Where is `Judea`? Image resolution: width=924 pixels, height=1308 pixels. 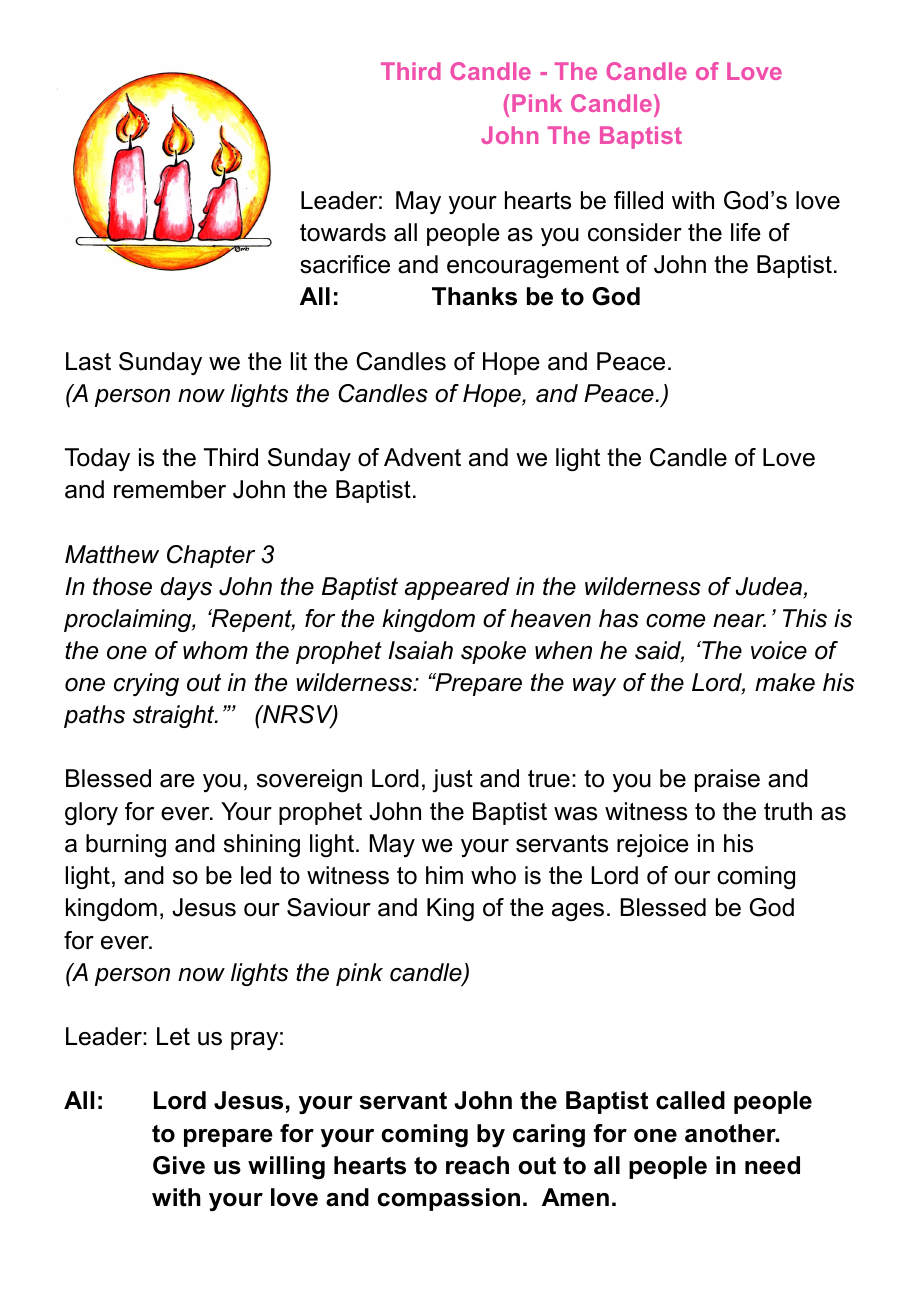
Judea is located at coordinates (770, 587).
